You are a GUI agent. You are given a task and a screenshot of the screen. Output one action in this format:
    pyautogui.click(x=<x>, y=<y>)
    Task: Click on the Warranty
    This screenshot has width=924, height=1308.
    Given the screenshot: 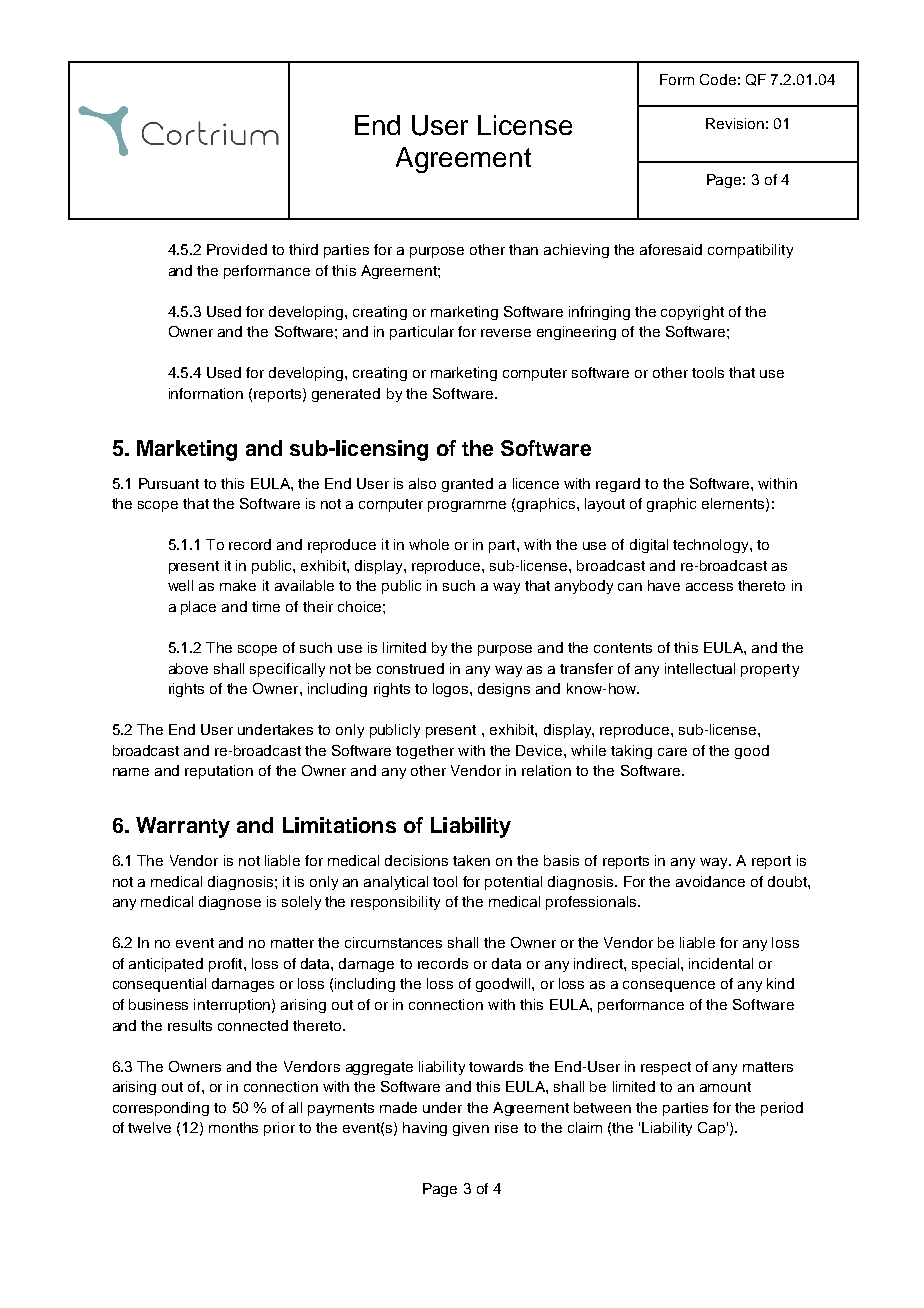 What is the action you would take?
    pyautogui.click(x=183, y=827)
